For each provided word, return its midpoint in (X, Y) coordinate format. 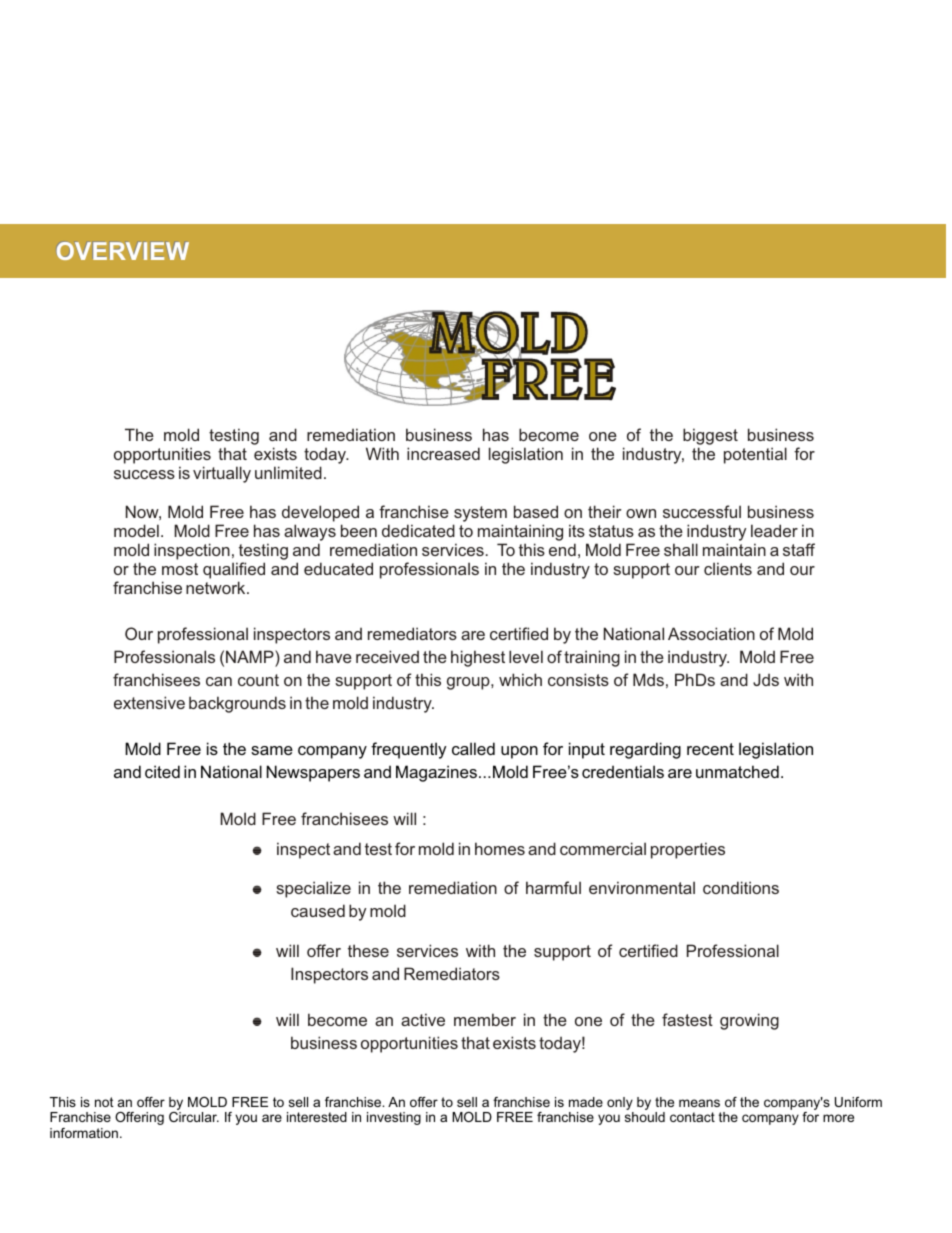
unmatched (737, 771)
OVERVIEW (123, 251)
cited (162, 771)
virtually (222, 474)
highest (478, 658)
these (368, 950)
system (480, 514)
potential (755, 455)
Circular (194, 1117)
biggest (710, 438)
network (217, 587)
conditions (741, 887)
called (473, 748)
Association (711, 633)
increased (443, 453)
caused (318, 910)
